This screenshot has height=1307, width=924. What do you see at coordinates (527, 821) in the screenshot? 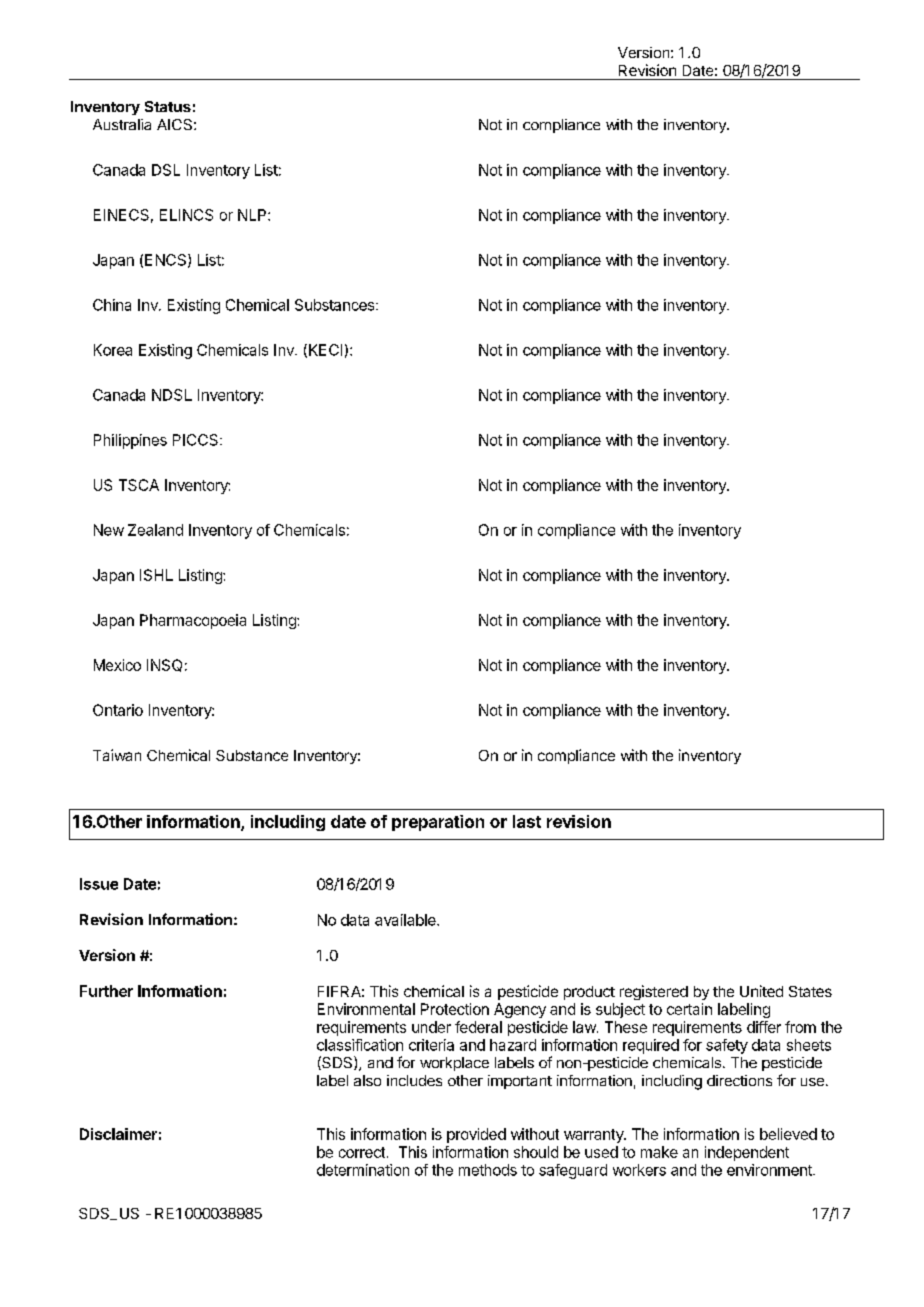
I see `last` at bounding box center [527, 821].
